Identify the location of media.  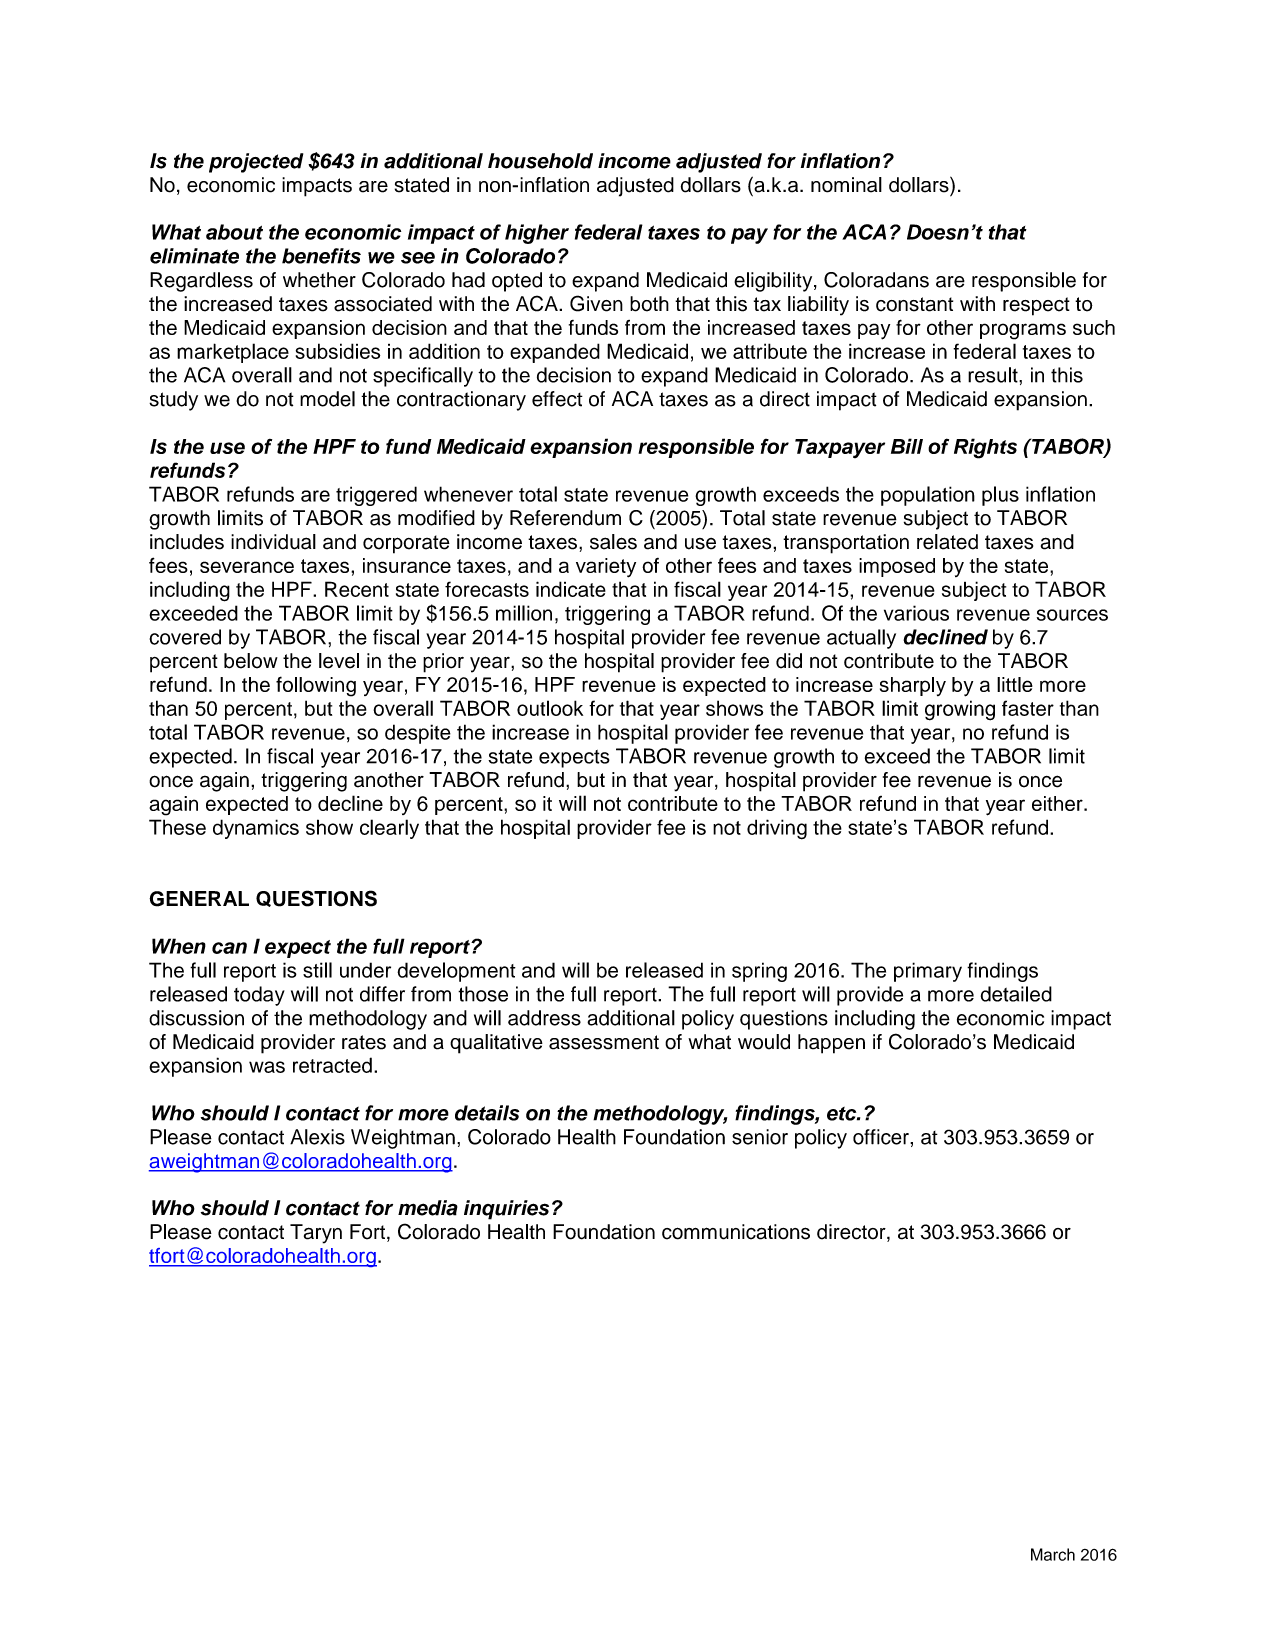
(428, 1208).
